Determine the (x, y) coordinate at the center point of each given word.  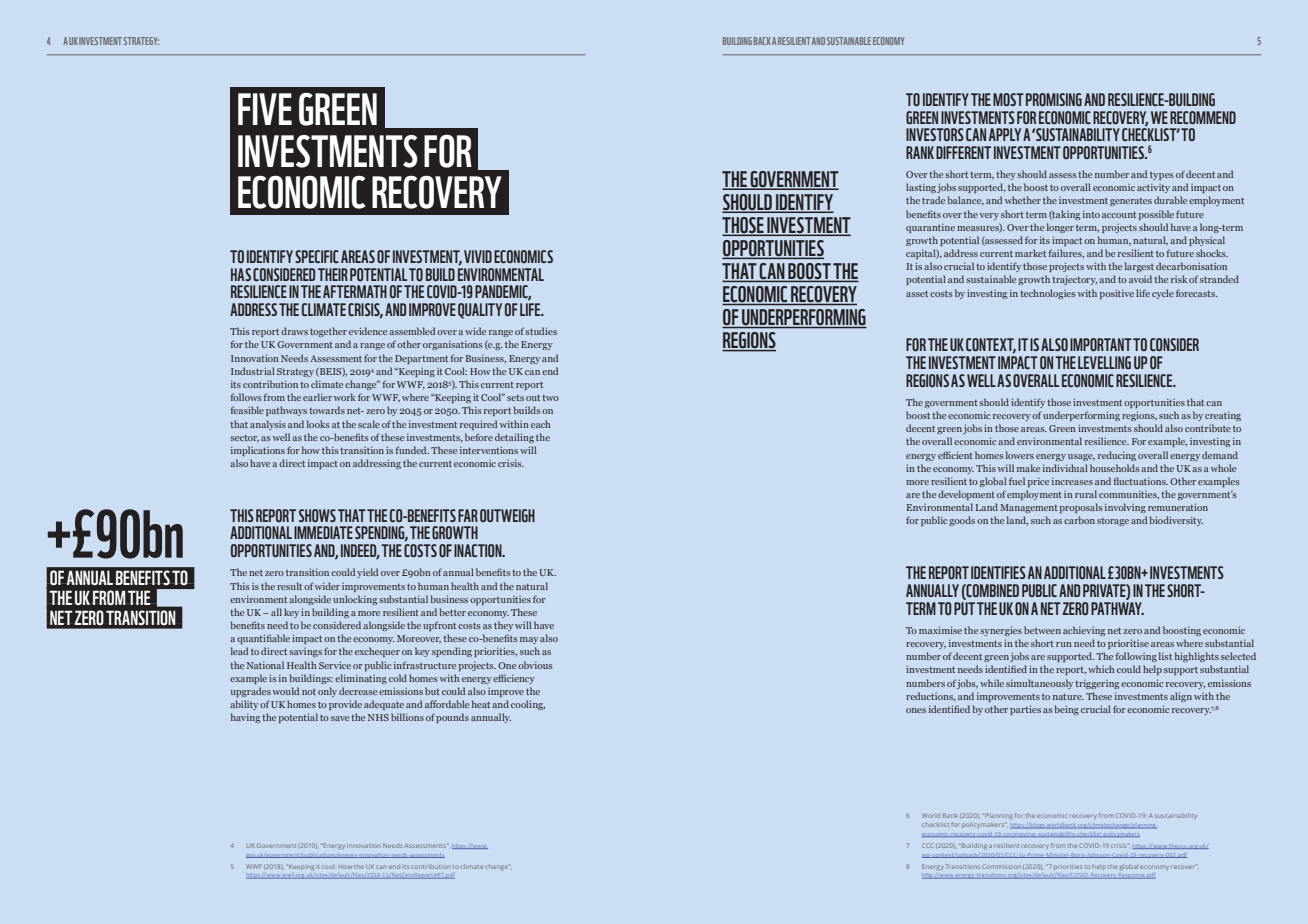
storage (1113, 522)
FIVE (265, 109)
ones (916, 710)
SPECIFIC (317, 256)
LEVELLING (1104, 362)
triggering (1097, 684)
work (345, 397)
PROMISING (1054, 99)
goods (962, 521)
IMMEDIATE (323, 532)
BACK (762, 41)
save (340, 718)
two (550, 398)
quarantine (930, 228)
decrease (358, 691)
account (1119, 215)
